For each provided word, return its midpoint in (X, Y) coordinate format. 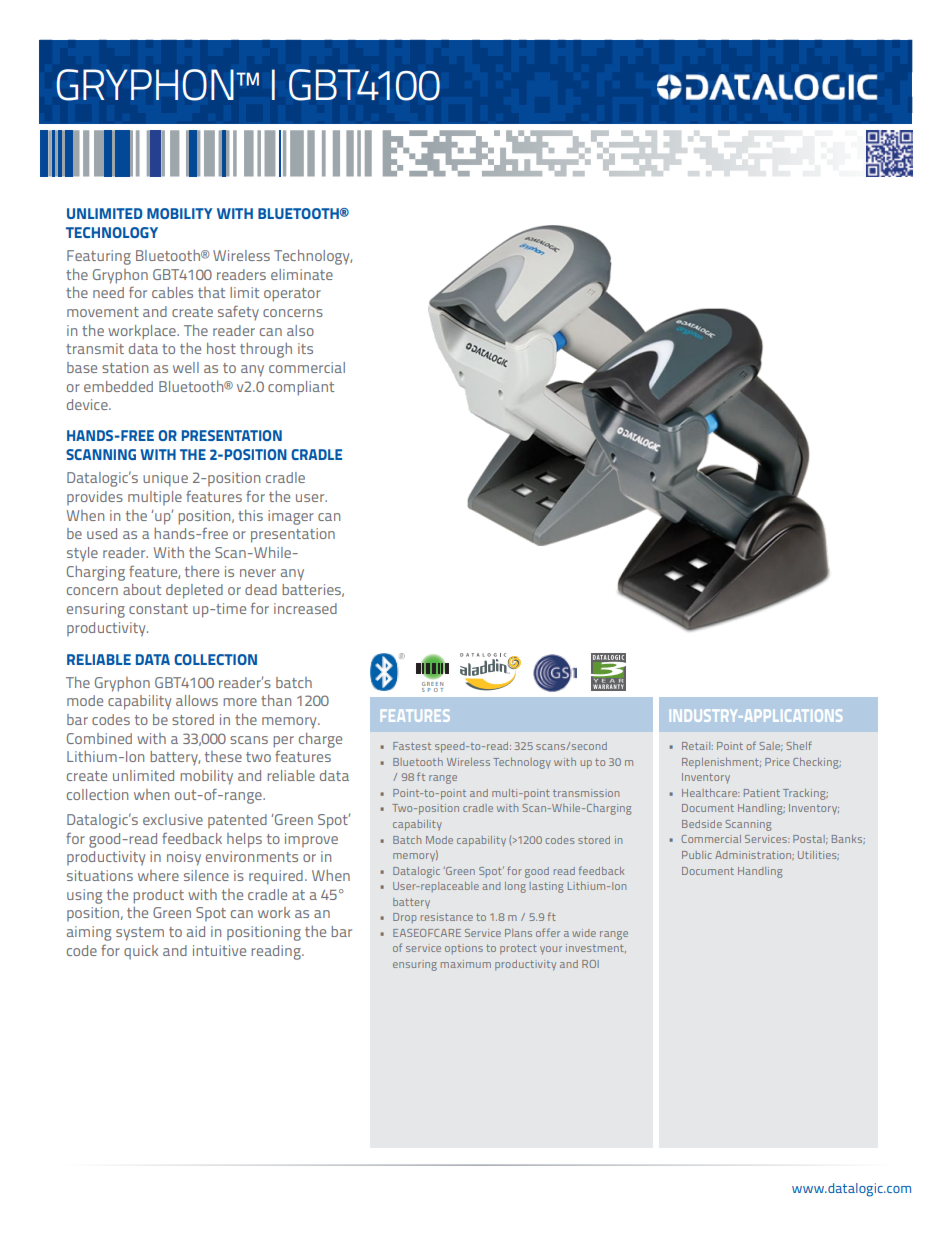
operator (292, 295)
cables (172, 292)
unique (165, 479)
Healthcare (710, 793)
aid (196, 931)
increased (305, 608)
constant (158, 609)
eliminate (302, 274)
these (223, 756)
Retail (697, 746)
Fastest (412, 746)
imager (291, 517)
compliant (301, 388)
